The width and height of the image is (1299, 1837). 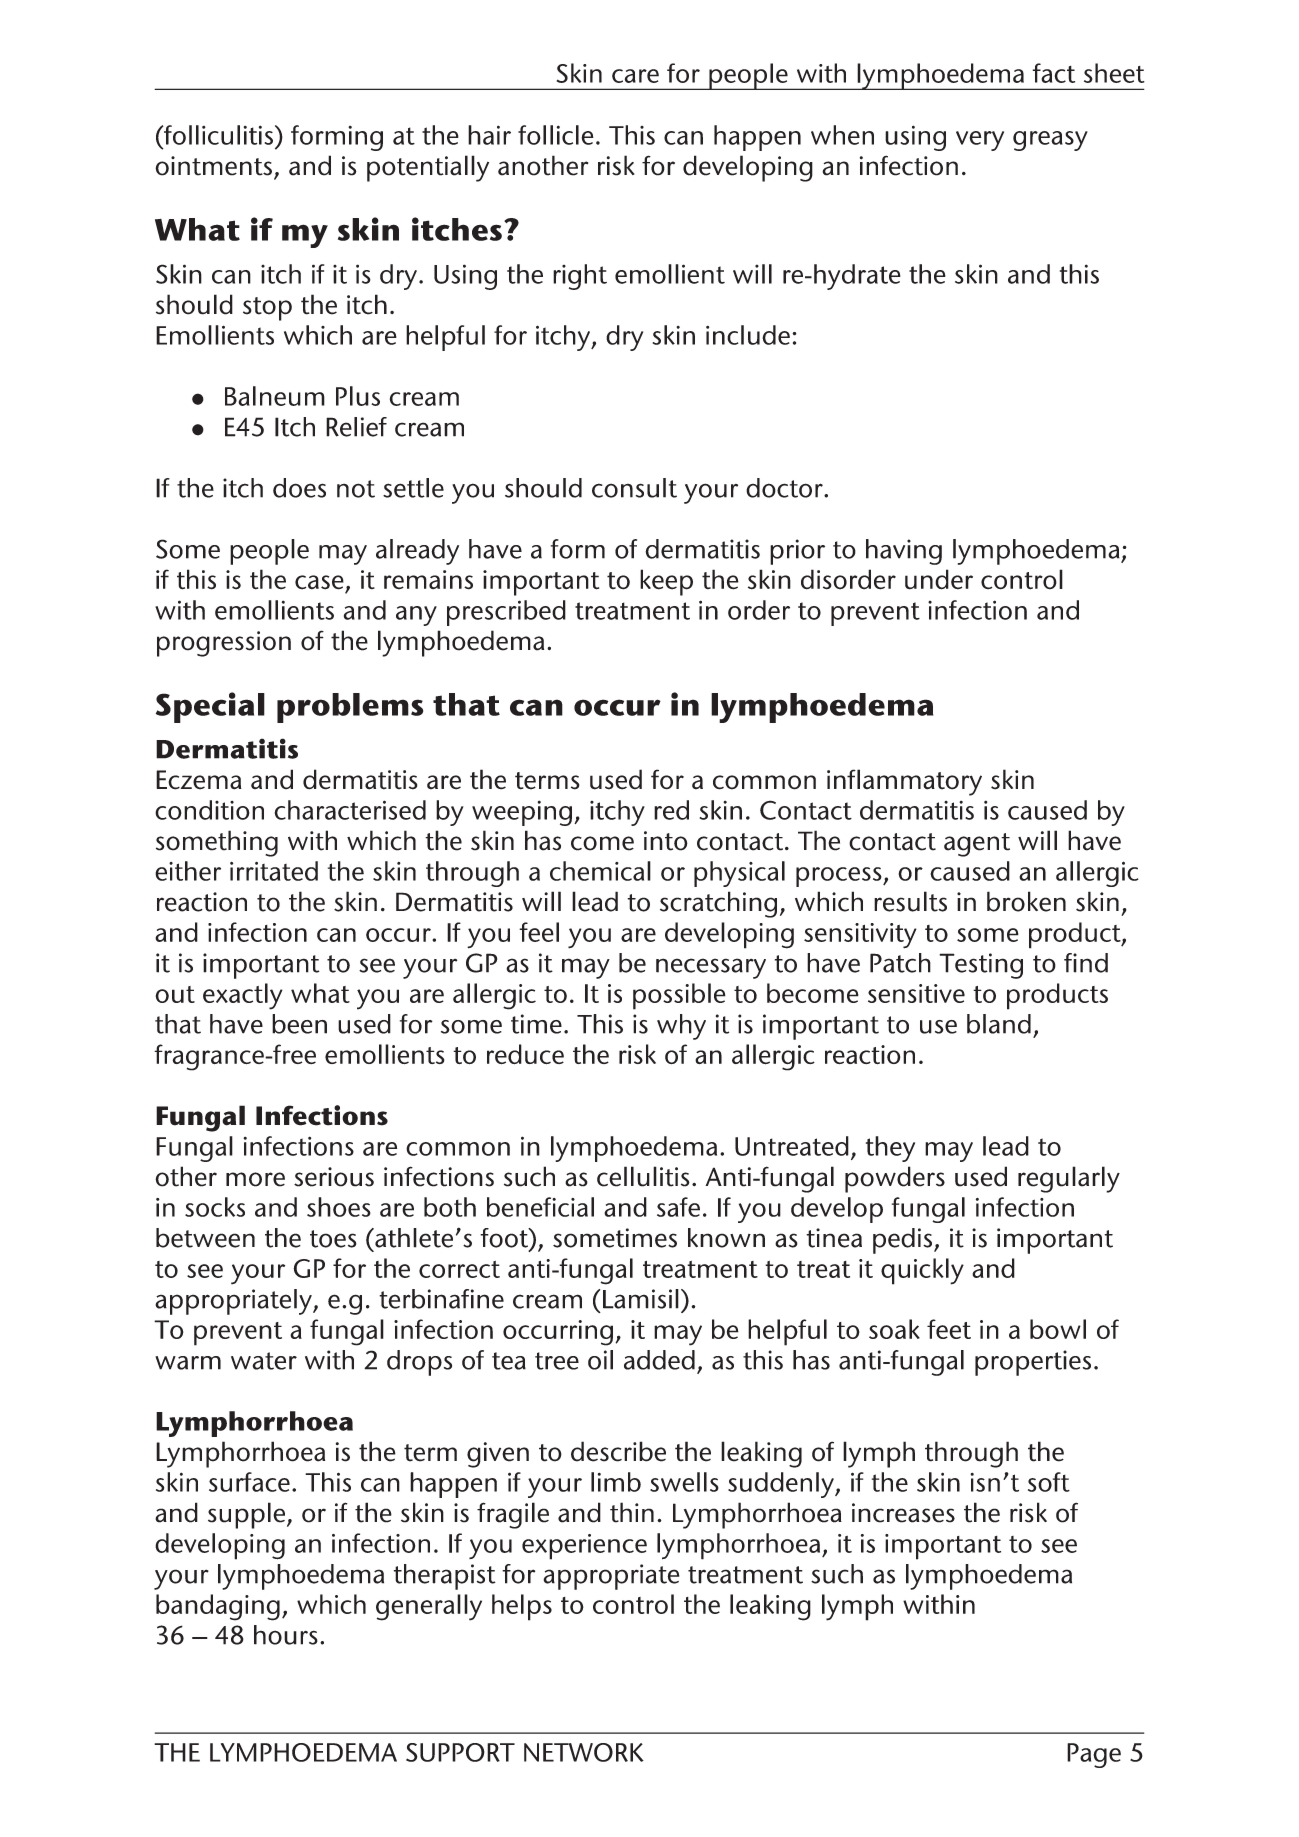 What do you see at coordinates (600, 871) in the image?
I see `chemical` at bounding box center [600, 871].
